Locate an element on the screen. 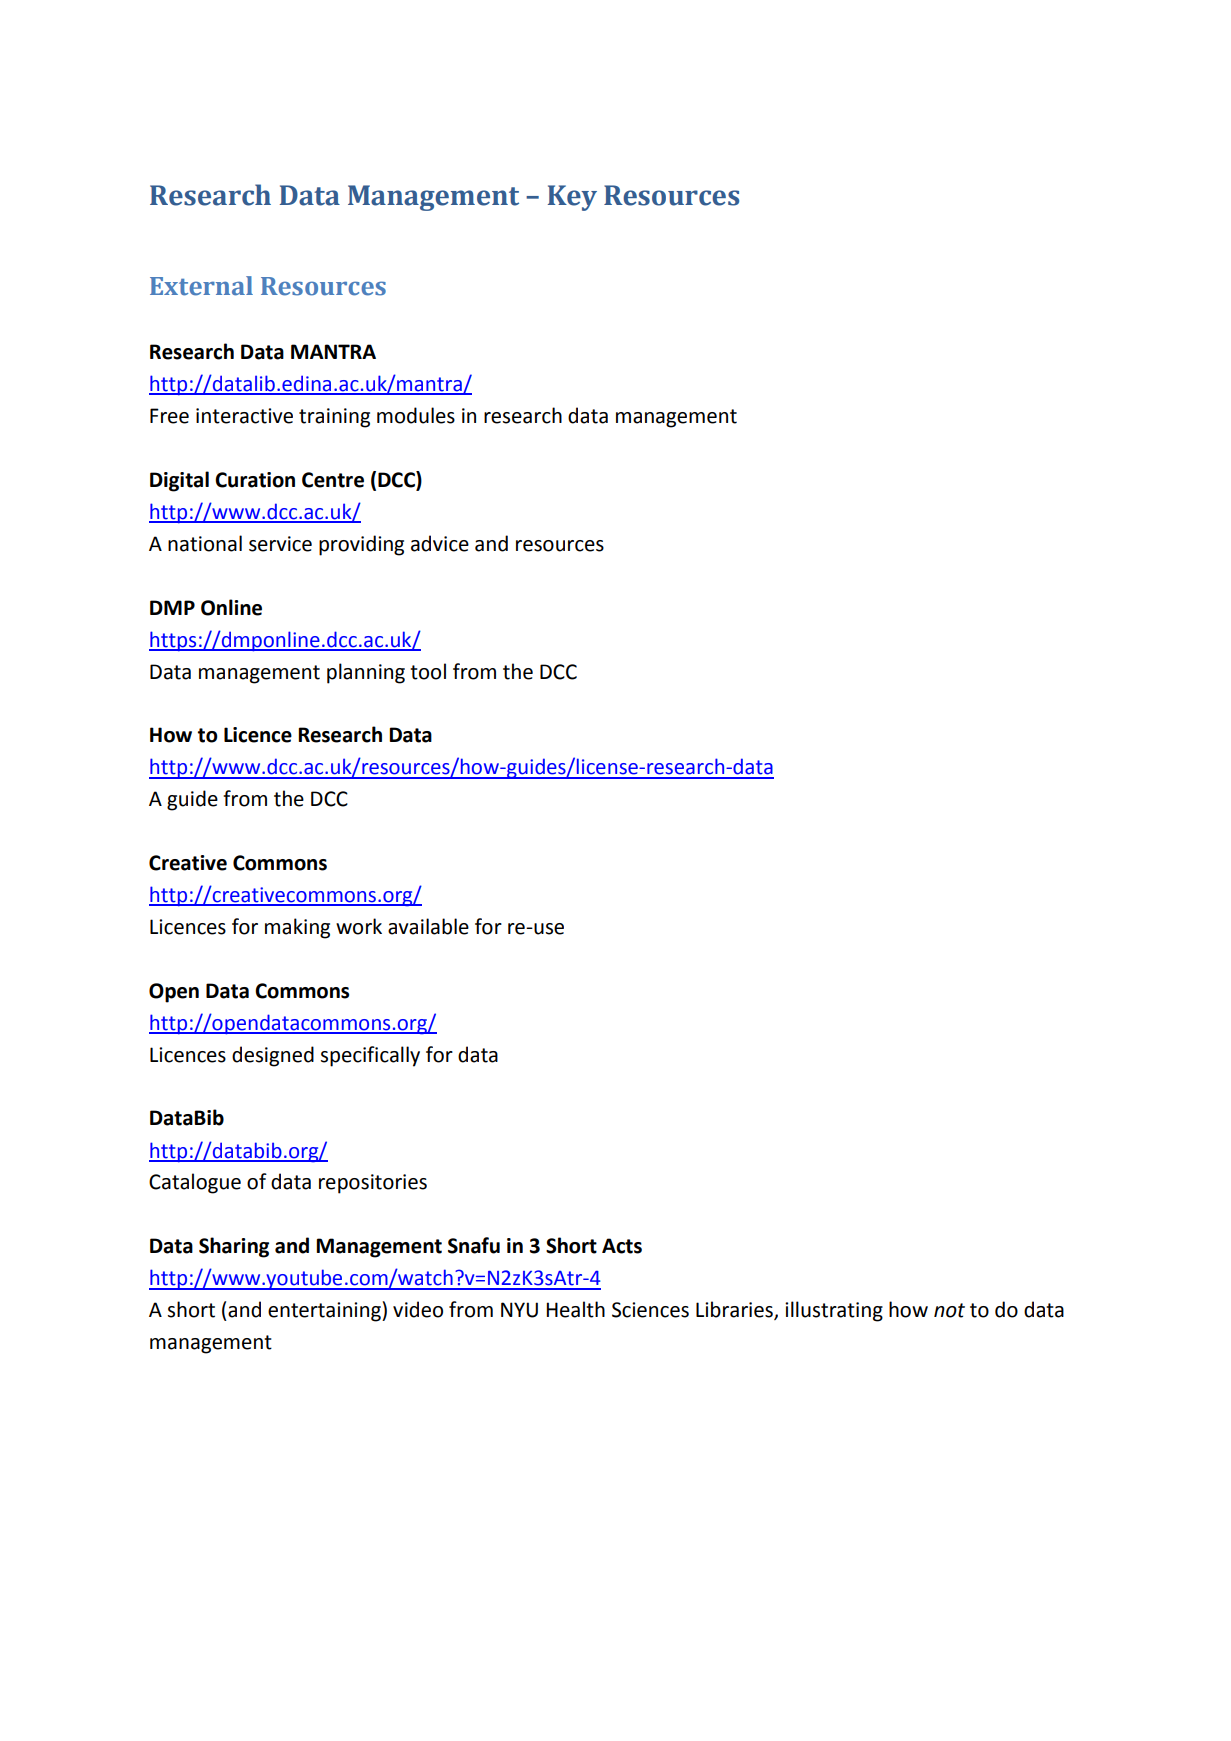 Image resolution: width=1231 pixels, height=1741 pixels. modules is located at coordinates (416, 415).
